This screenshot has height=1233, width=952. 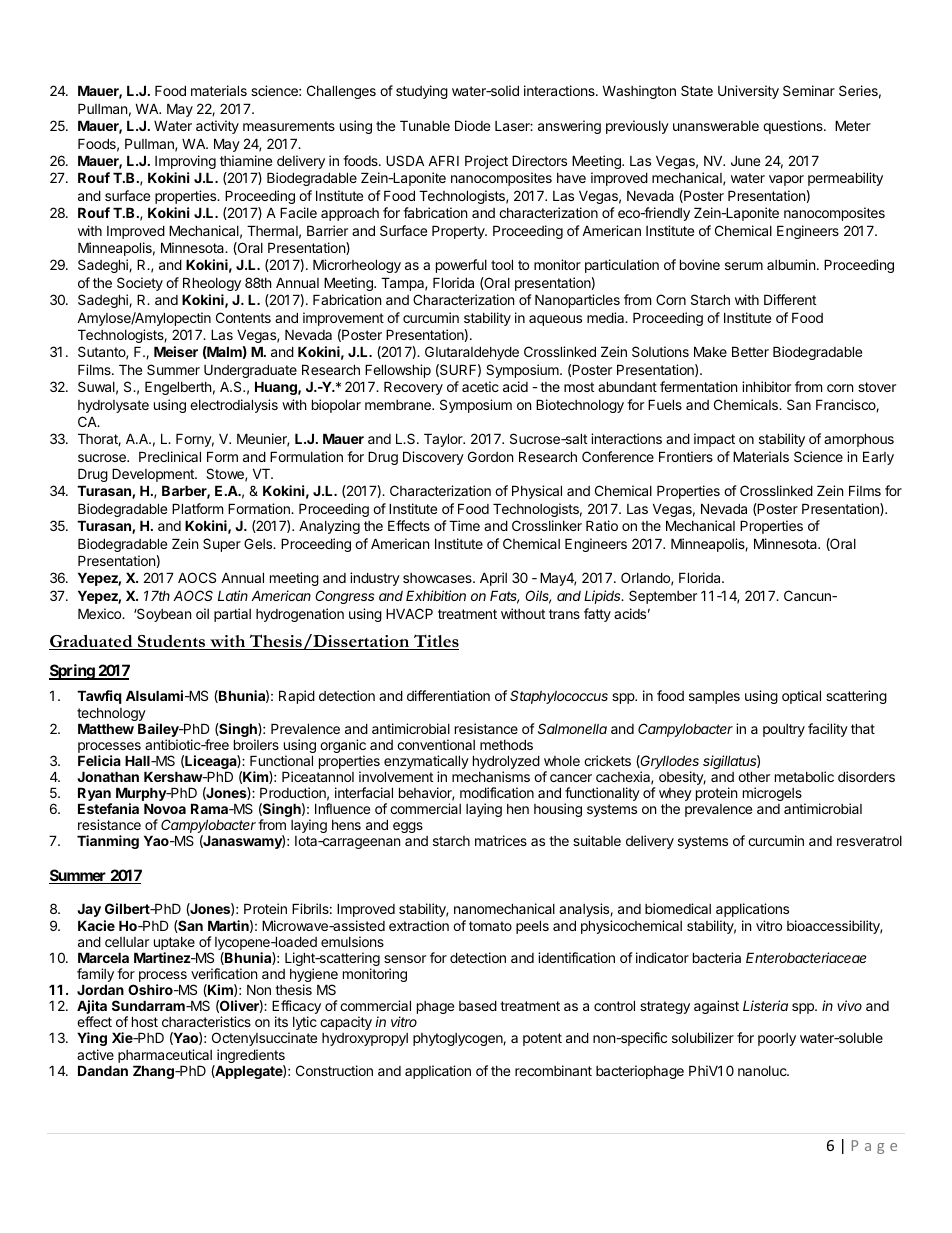 I want to click on uptake, so click(x=175, y=945).
